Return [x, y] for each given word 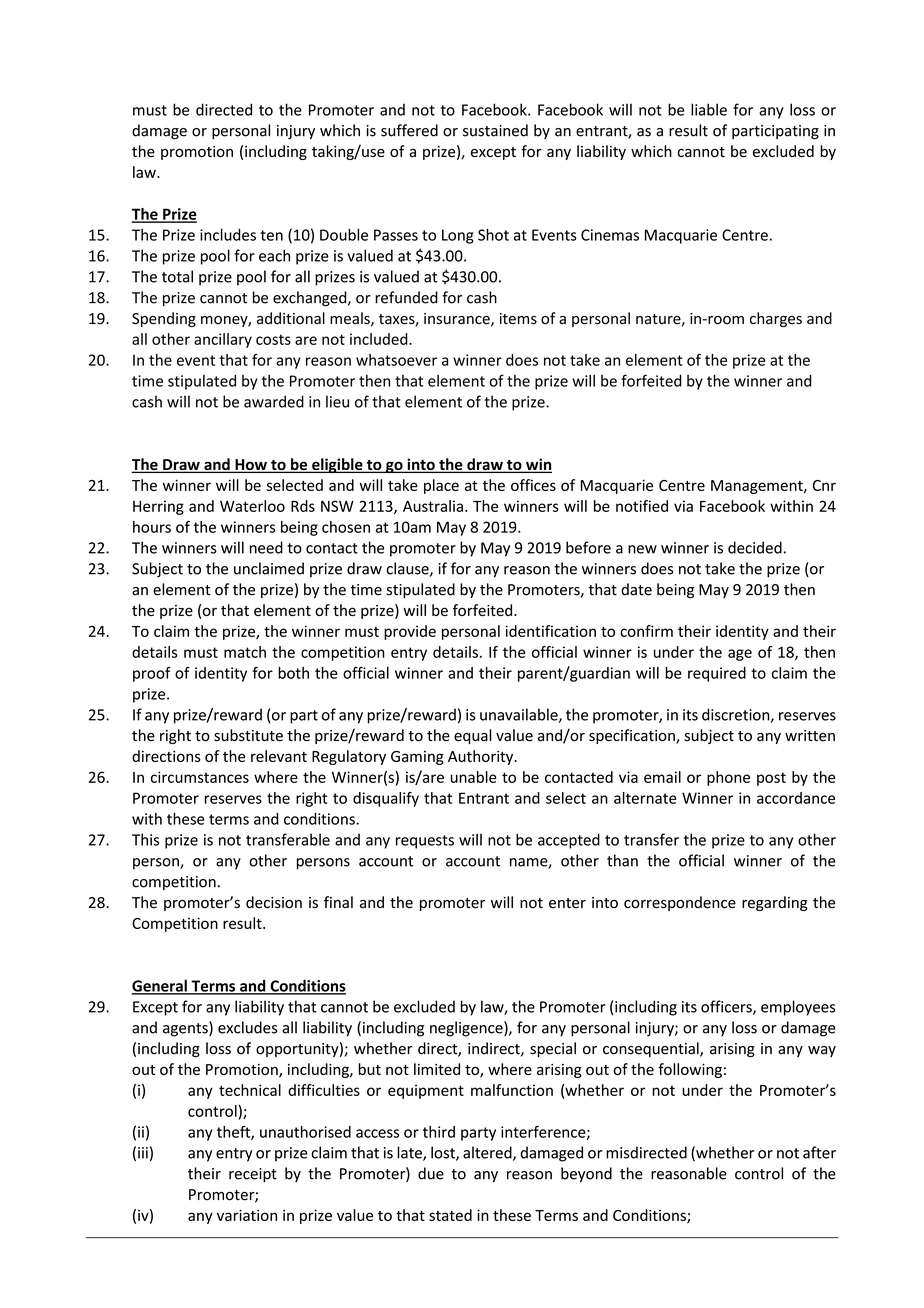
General [160, 986]
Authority [482, 757]
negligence [467, 1029]
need [266, 547]
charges [776, 319]
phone [728, 778]
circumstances [200, 777]
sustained [495, 130]
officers [727, 1007]
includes [228, 235]
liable [709, 109]
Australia [433, 506]
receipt [253, 1175]
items [518, 319]
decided [755, 547]
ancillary [223, 340]
